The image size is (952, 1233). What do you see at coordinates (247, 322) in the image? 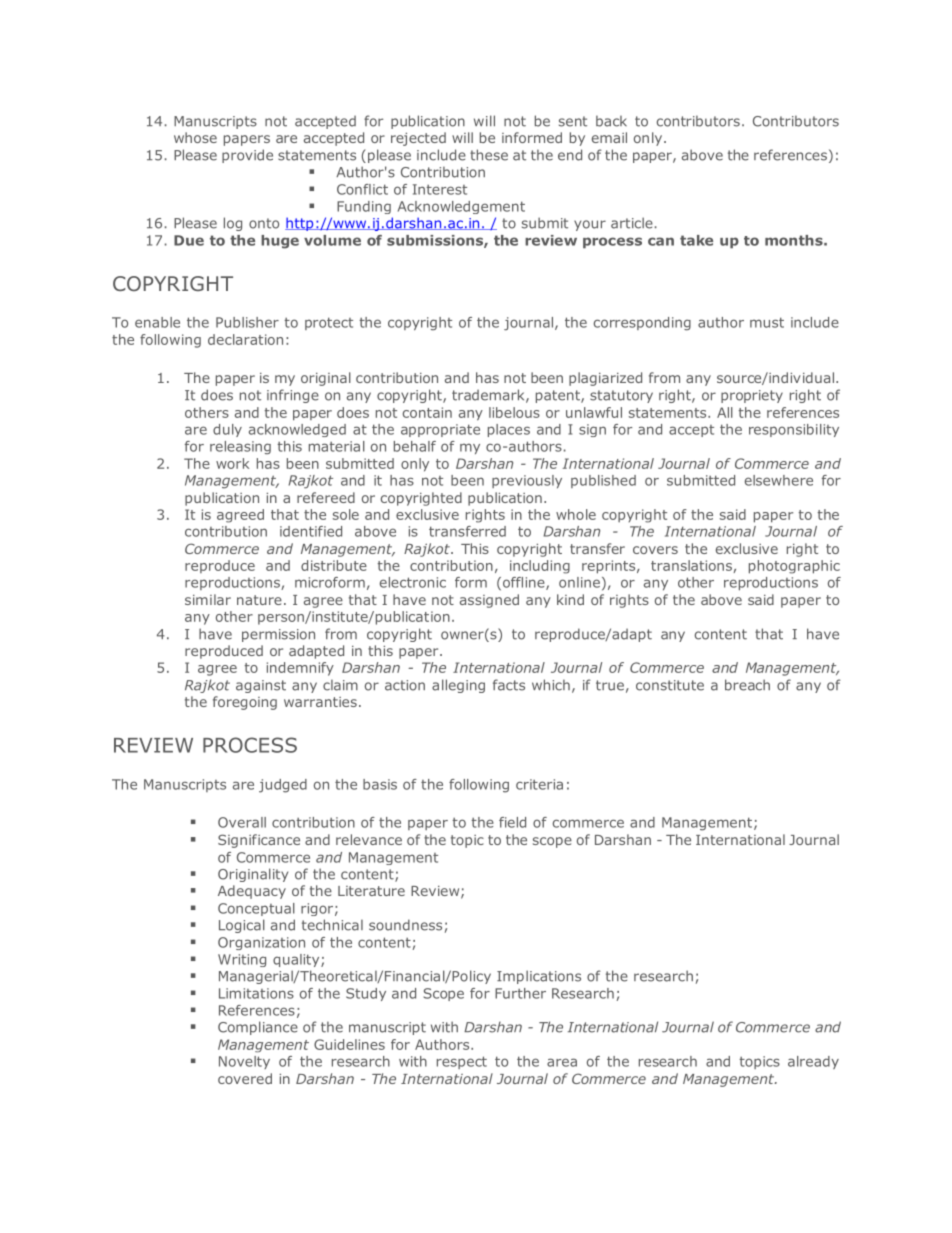
I see `Publisher` at bounding box center [247, 322].
